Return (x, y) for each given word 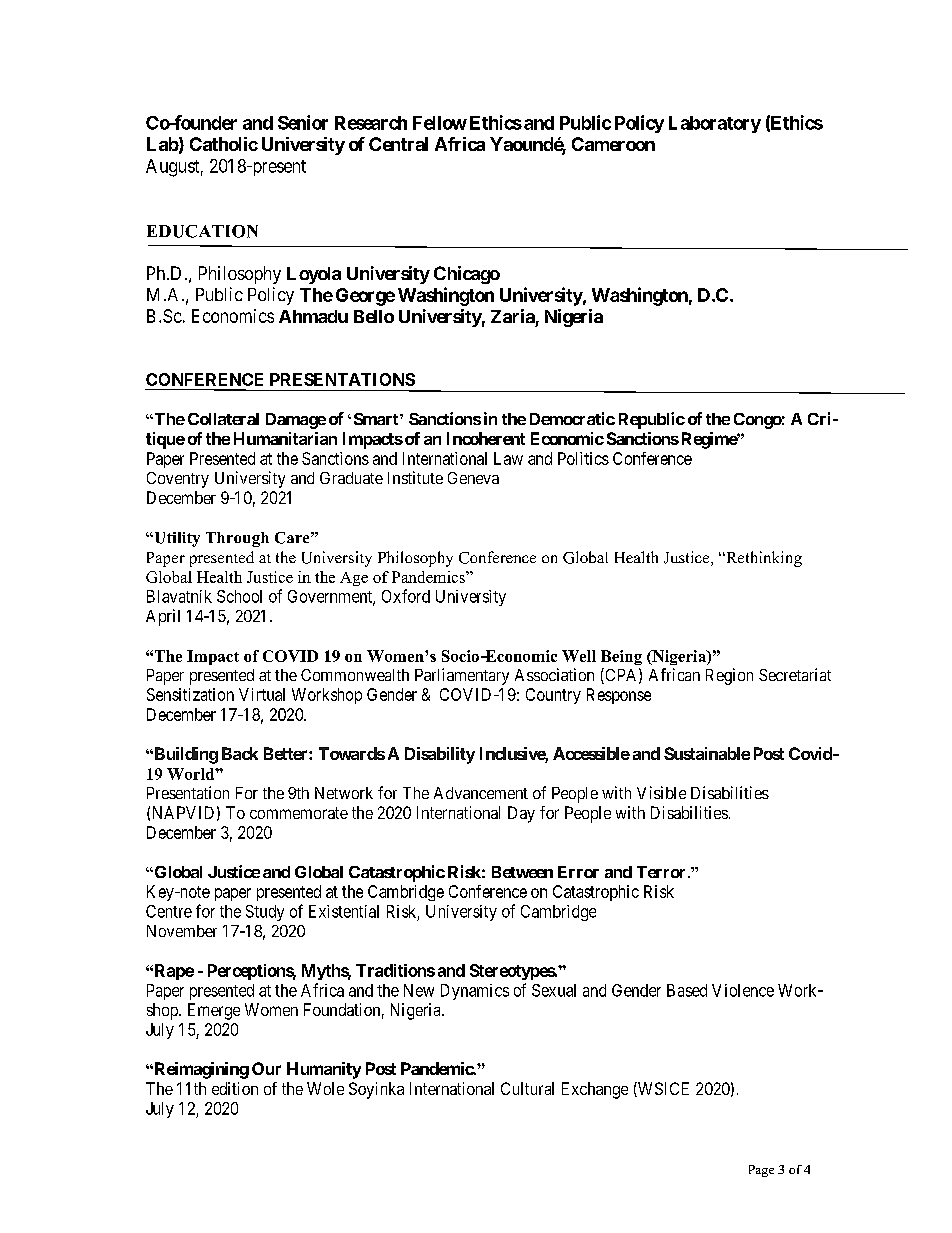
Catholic (224, 144)
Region (729, 676)
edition (235, 1088)
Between (522, 872)
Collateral (223, 419)
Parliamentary (462, 676)
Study (265, 913)
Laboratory (715, 124)
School (239, 596)
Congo (758, 421)
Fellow (440, 123)
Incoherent (486, 438)
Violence (743, 990)
